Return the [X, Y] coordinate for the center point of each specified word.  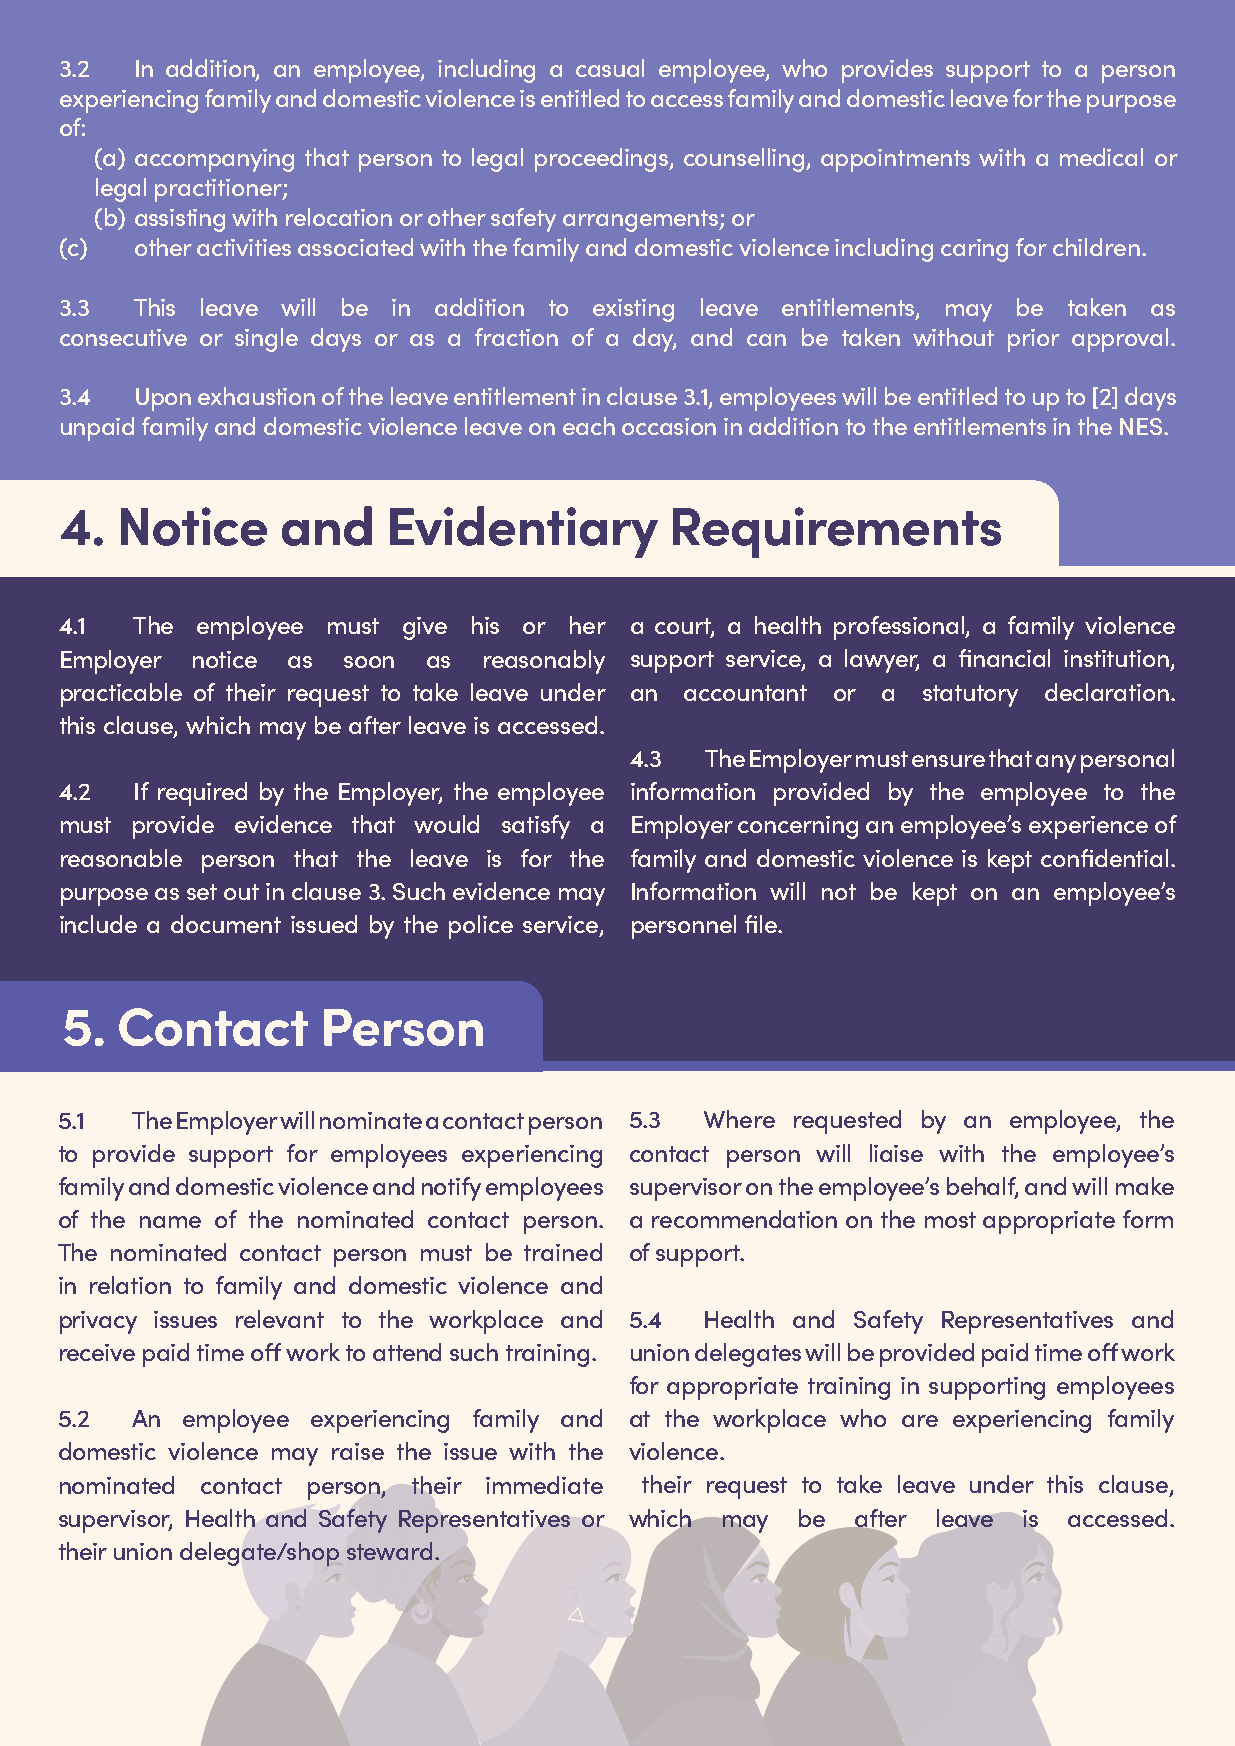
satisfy [536, 827]
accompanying [214, 160]
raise [358, 1451]
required [202, 794]
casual [610, 68]
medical [1101, 157]
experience [1088, 827]
